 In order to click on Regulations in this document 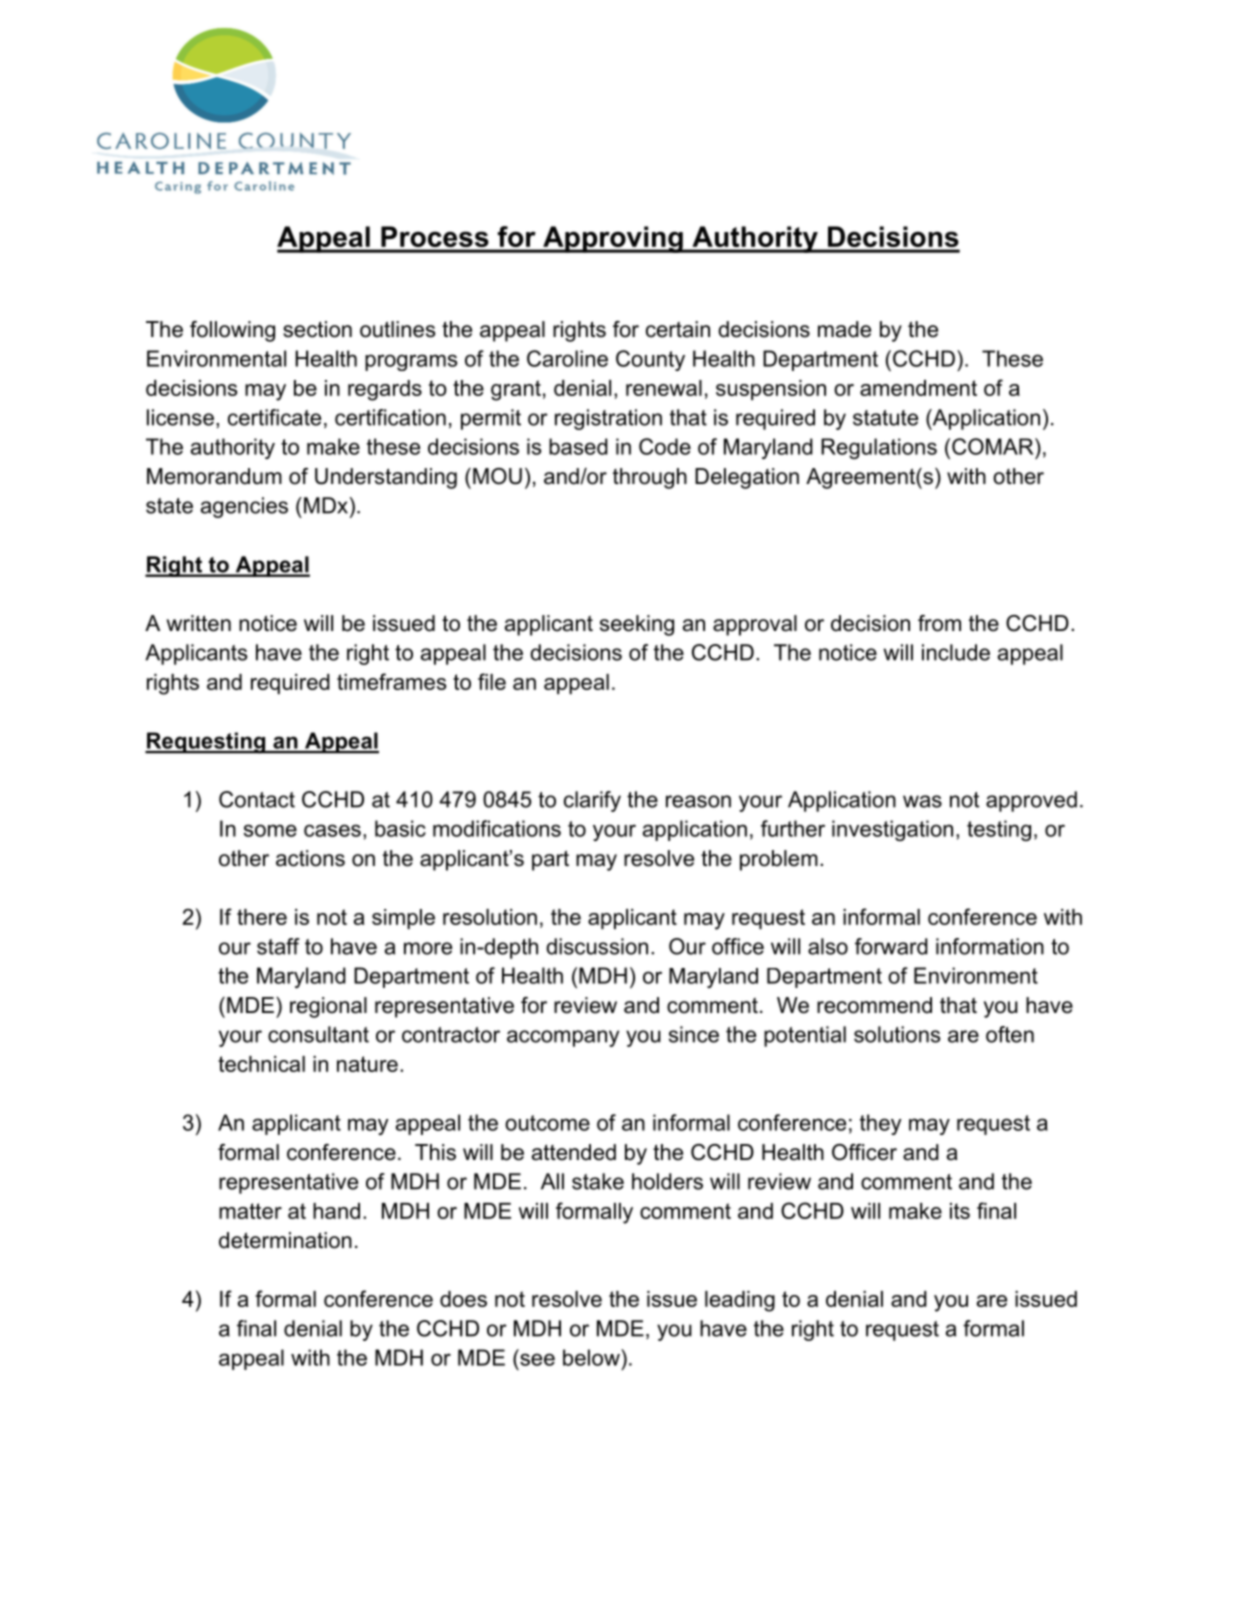, I will do `click(879, 448)`.
